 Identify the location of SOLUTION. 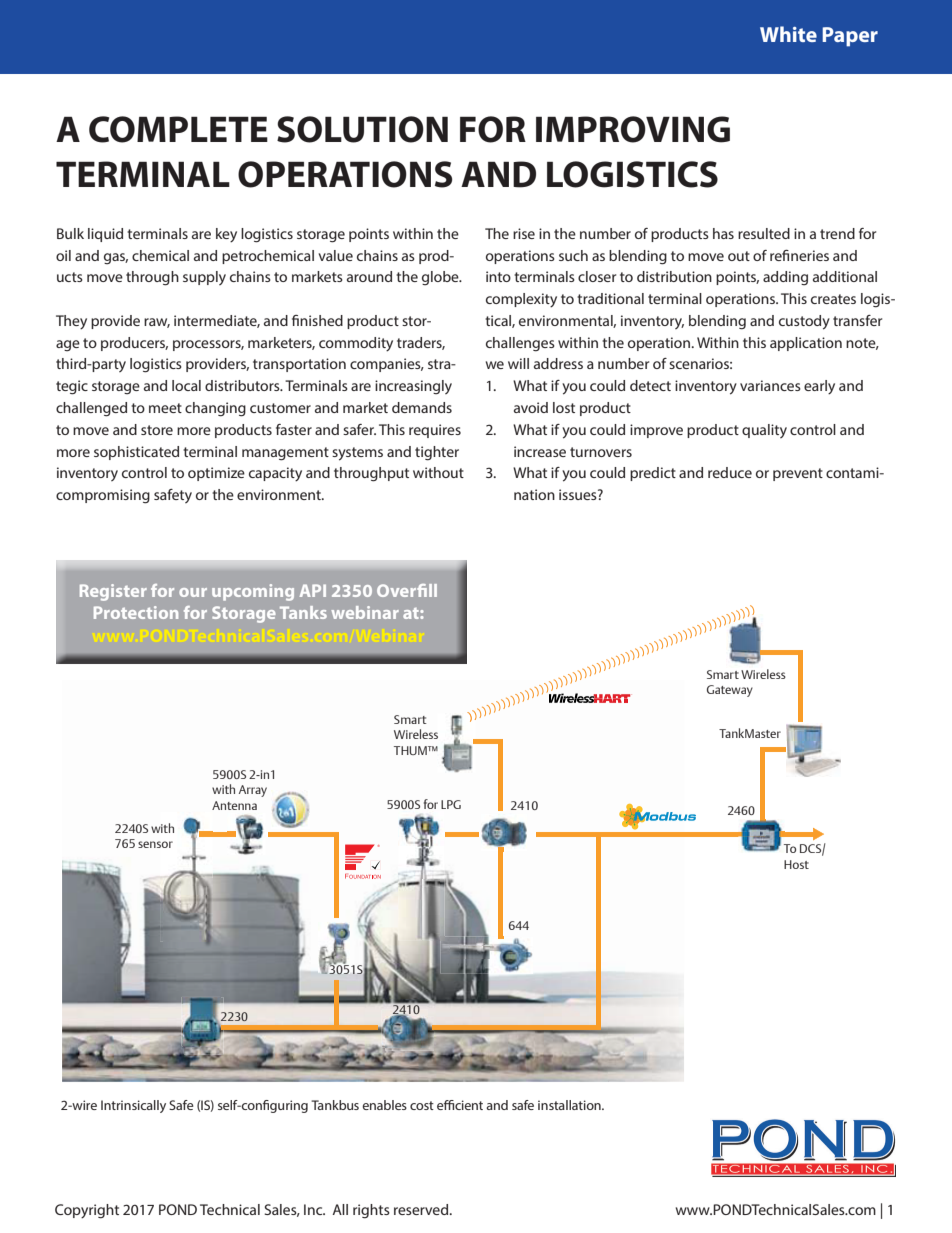
(362, 129).
